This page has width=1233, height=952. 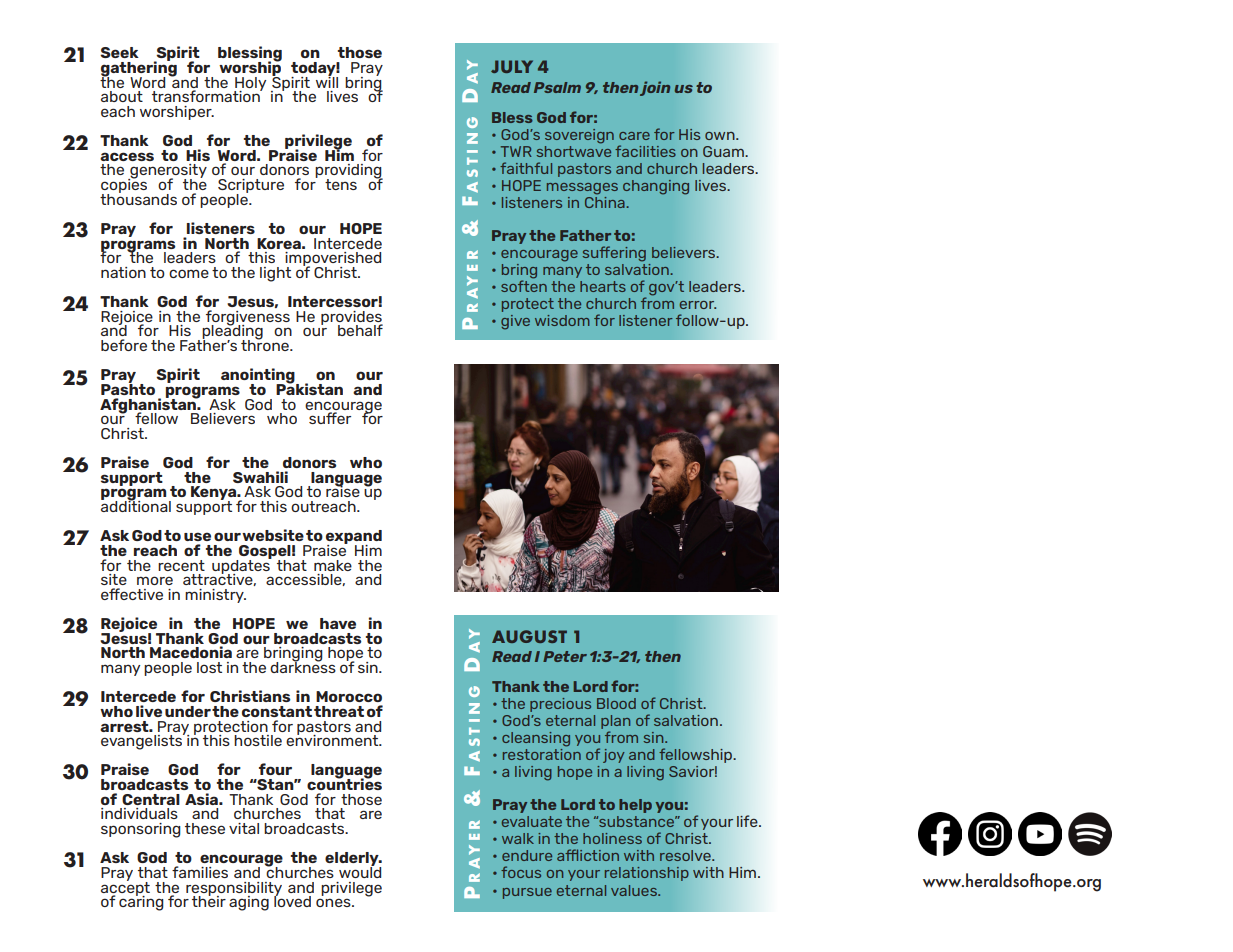 I want to click on JULY, so click(x=512, y=66).
